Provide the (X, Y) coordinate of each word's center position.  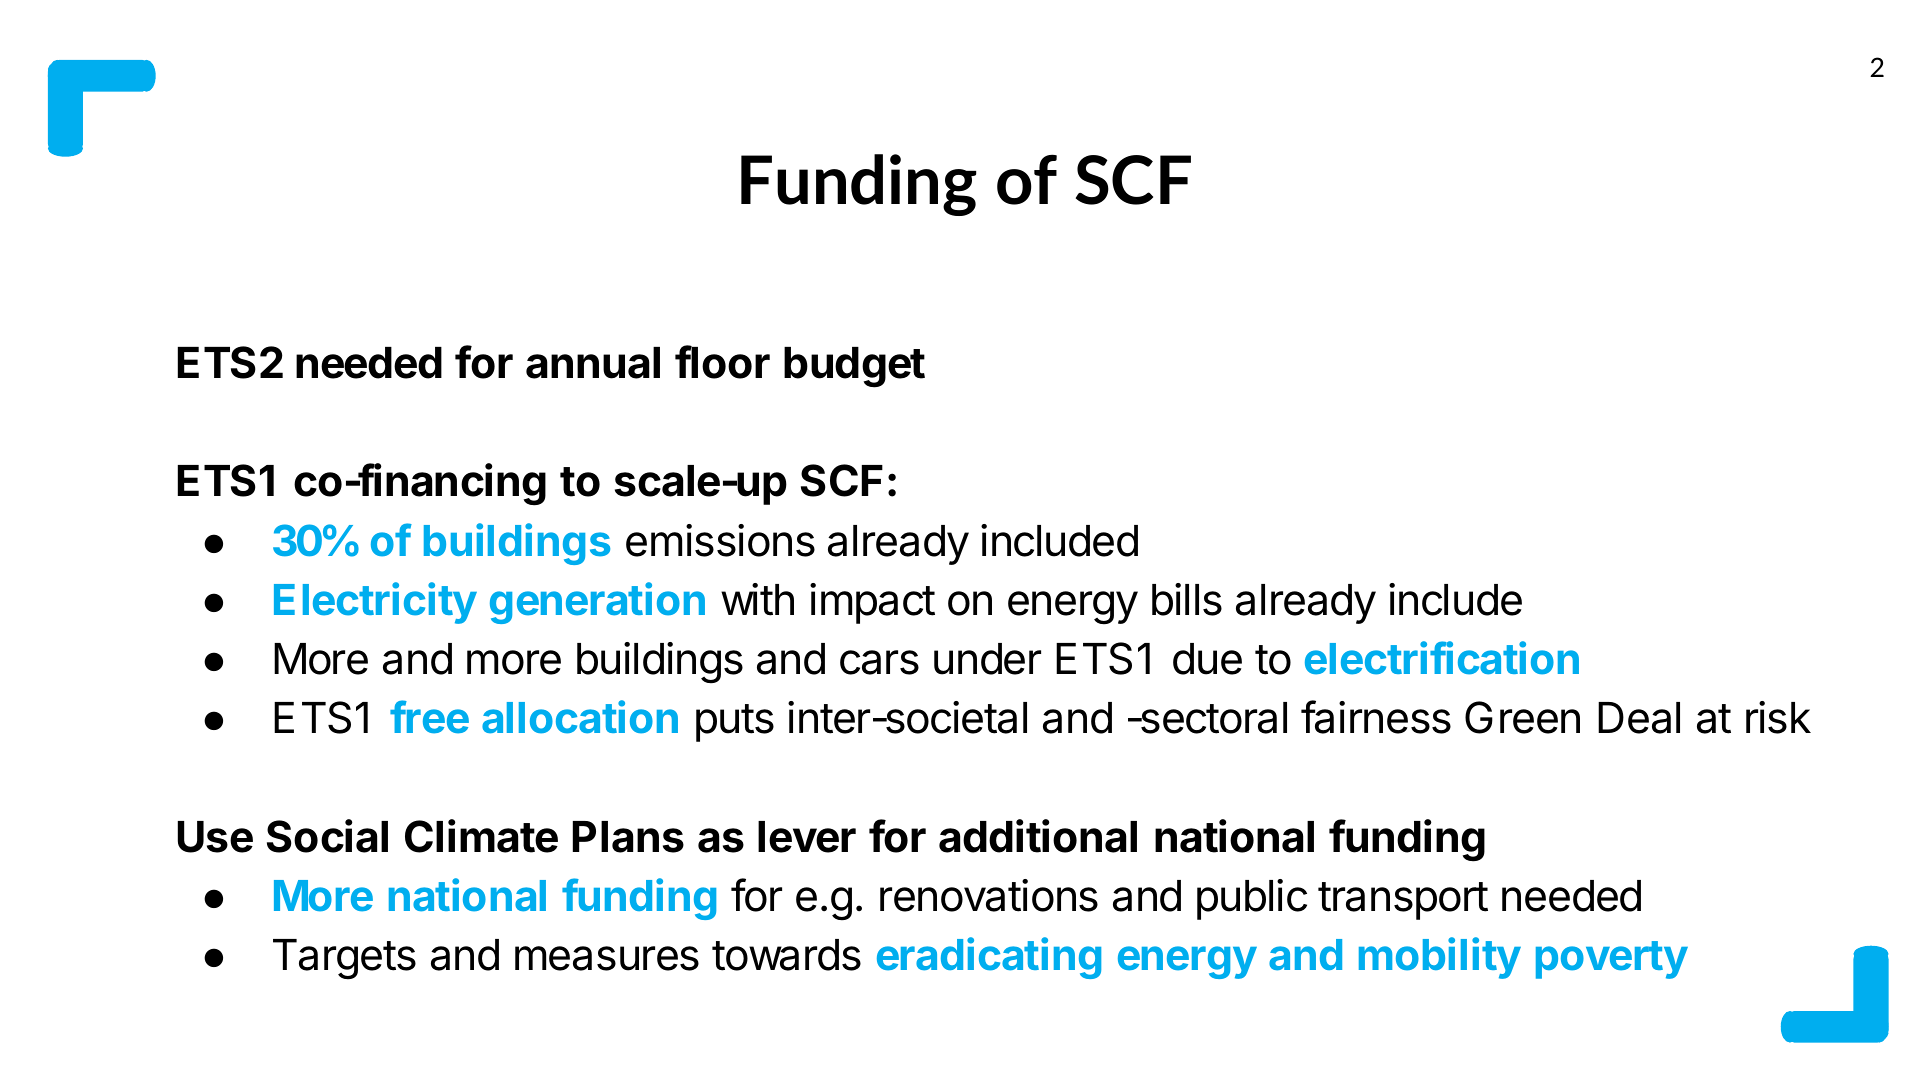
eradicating (989, 958)
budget (854, 367)
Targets (344, 959)
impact (872, 603)
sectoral (1213, 718)
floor (722, 362)
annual (593, 363)
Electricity (375, 603)
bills (1187, 599)
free (429, 717)
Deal (1639, 718)
